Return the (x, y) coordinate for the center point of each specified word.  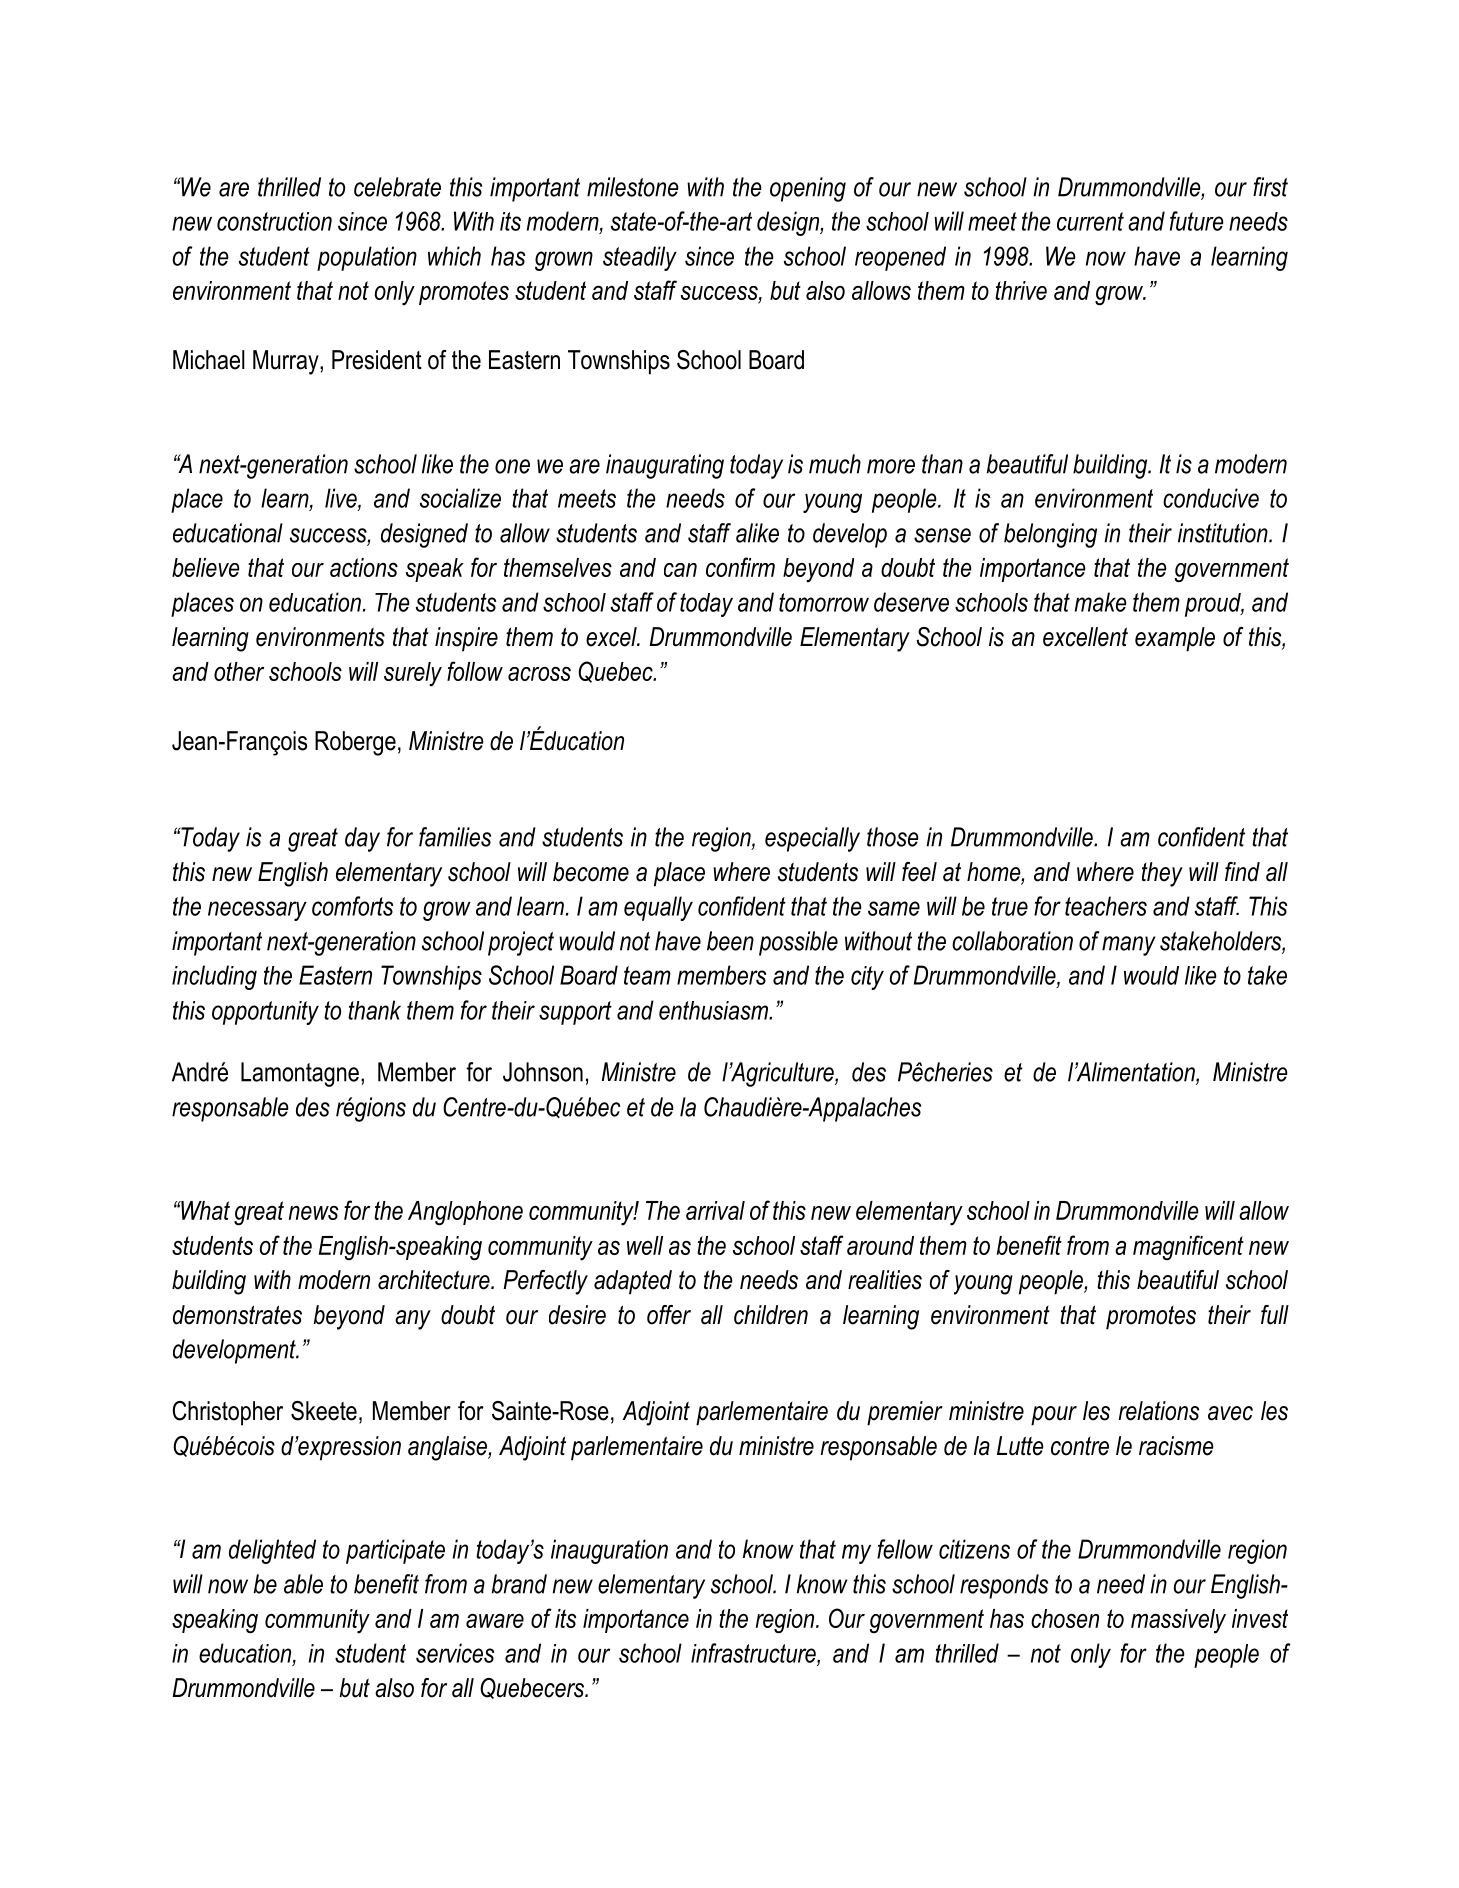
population (367, 258)
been (730, 941)
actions (364, 567)
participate (395, 1551)
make (1101, 602)
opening (808, 189)
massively (1178, 1621)
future (1197, 221)
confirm (740, 567)
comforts (352, 906)
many (1129, 946)
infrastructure (754, 1653)
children (771, 1315)
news (313, 1213)
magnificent (1188, 1247)
